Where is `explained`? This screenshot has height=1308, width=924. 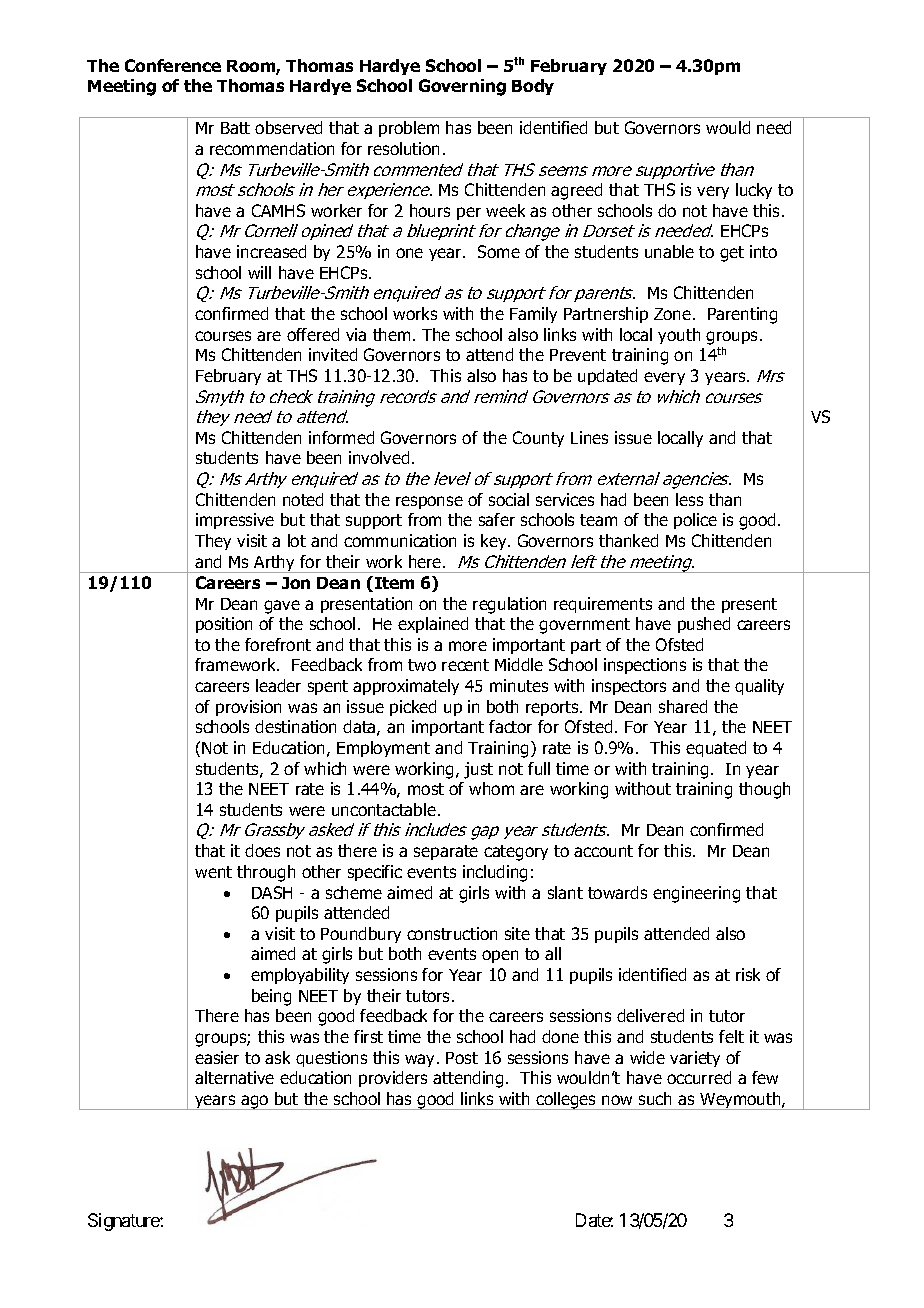
explained is located at coordinates (433, 625).
